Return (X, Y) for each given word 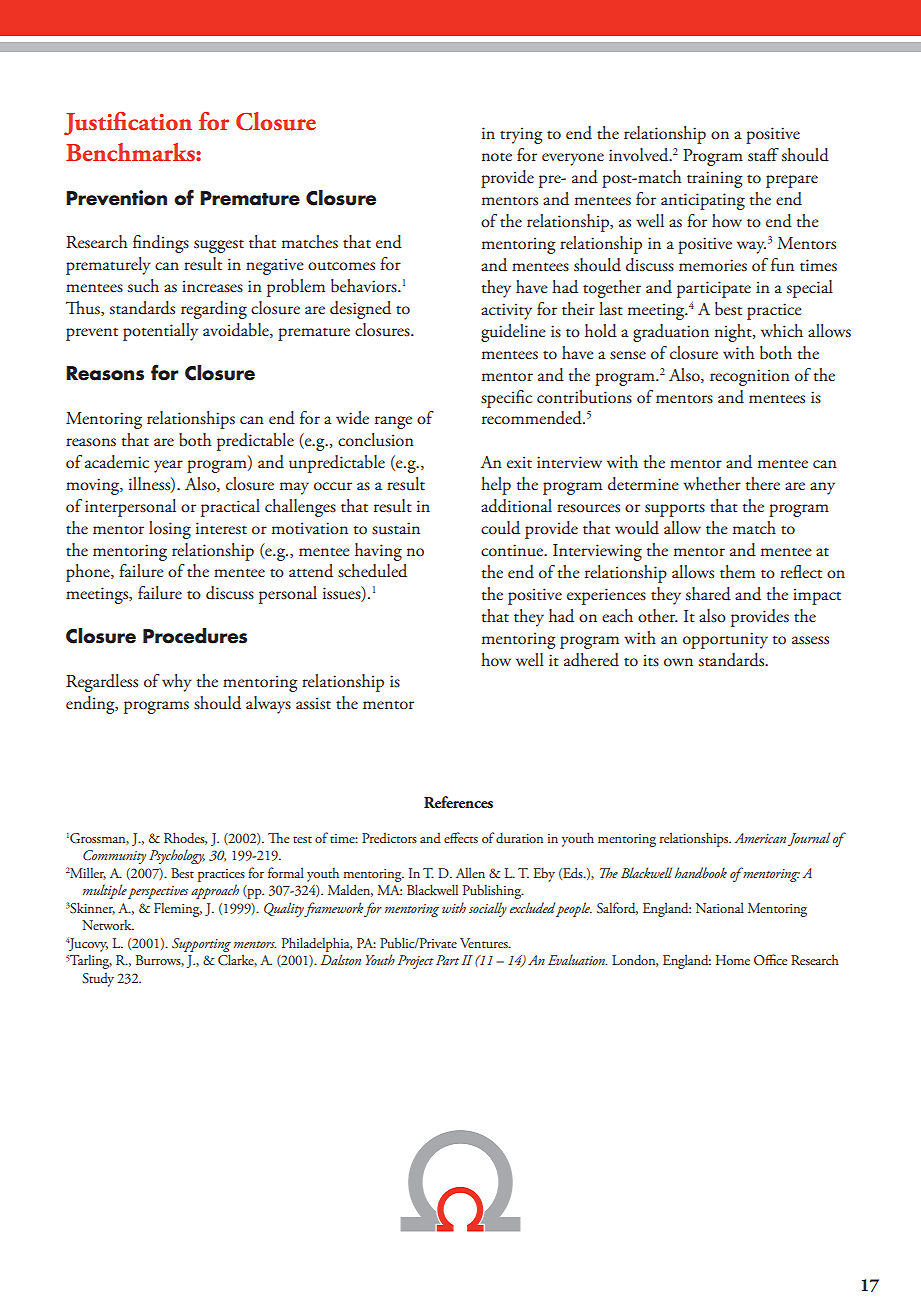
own (678, 662)
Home (733, 960)
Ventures (485, 943)
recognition (750, 377)
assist (313, 703)
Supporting (201, 945)
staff (763, 155)
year (168, 466)
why (177, 683)
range (393, 422)
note (497, 157)
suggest (219, 246)
